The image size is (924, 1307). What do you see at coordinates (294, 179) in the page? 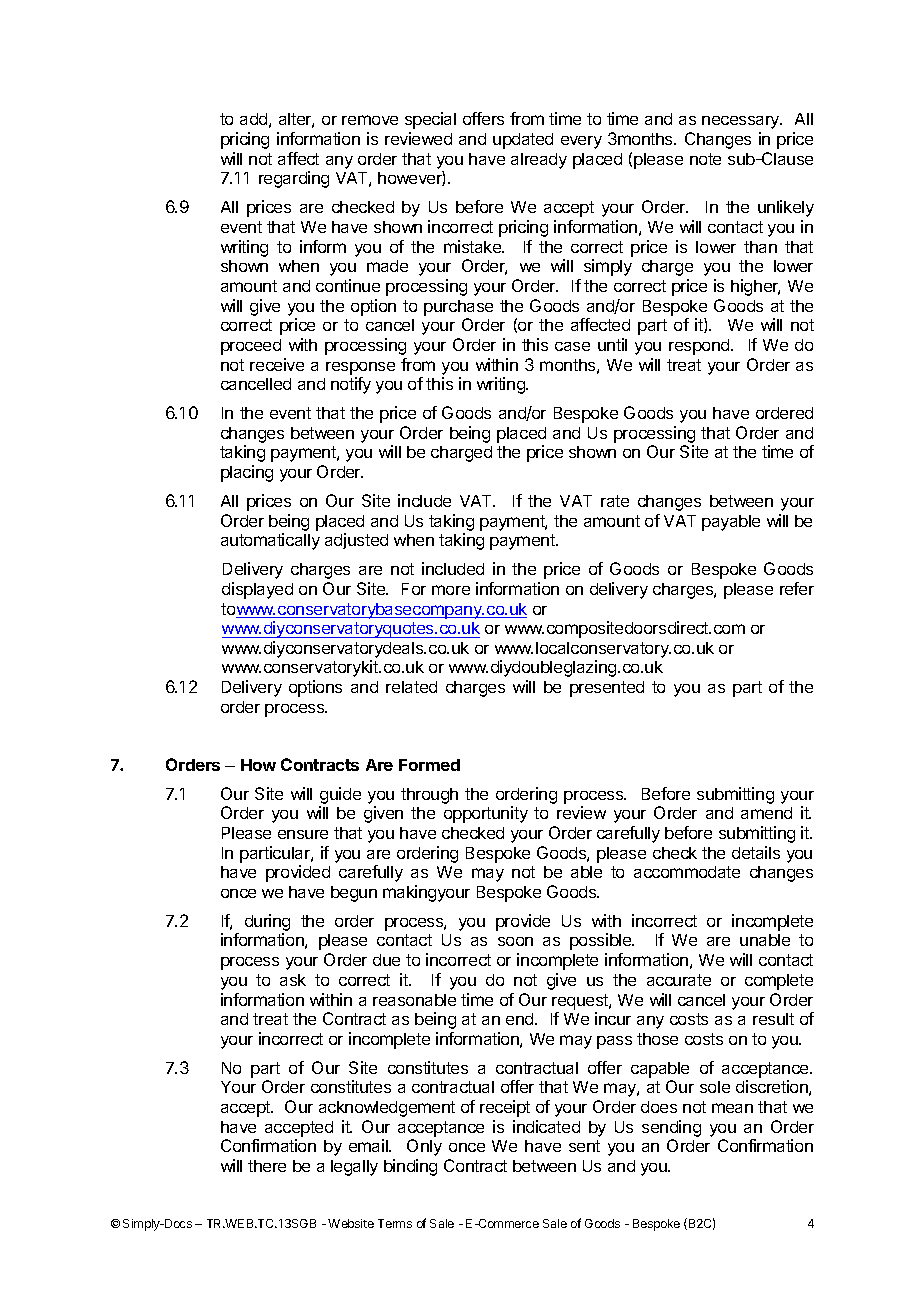
I see `regarding` at bounding box center [294, 179].
